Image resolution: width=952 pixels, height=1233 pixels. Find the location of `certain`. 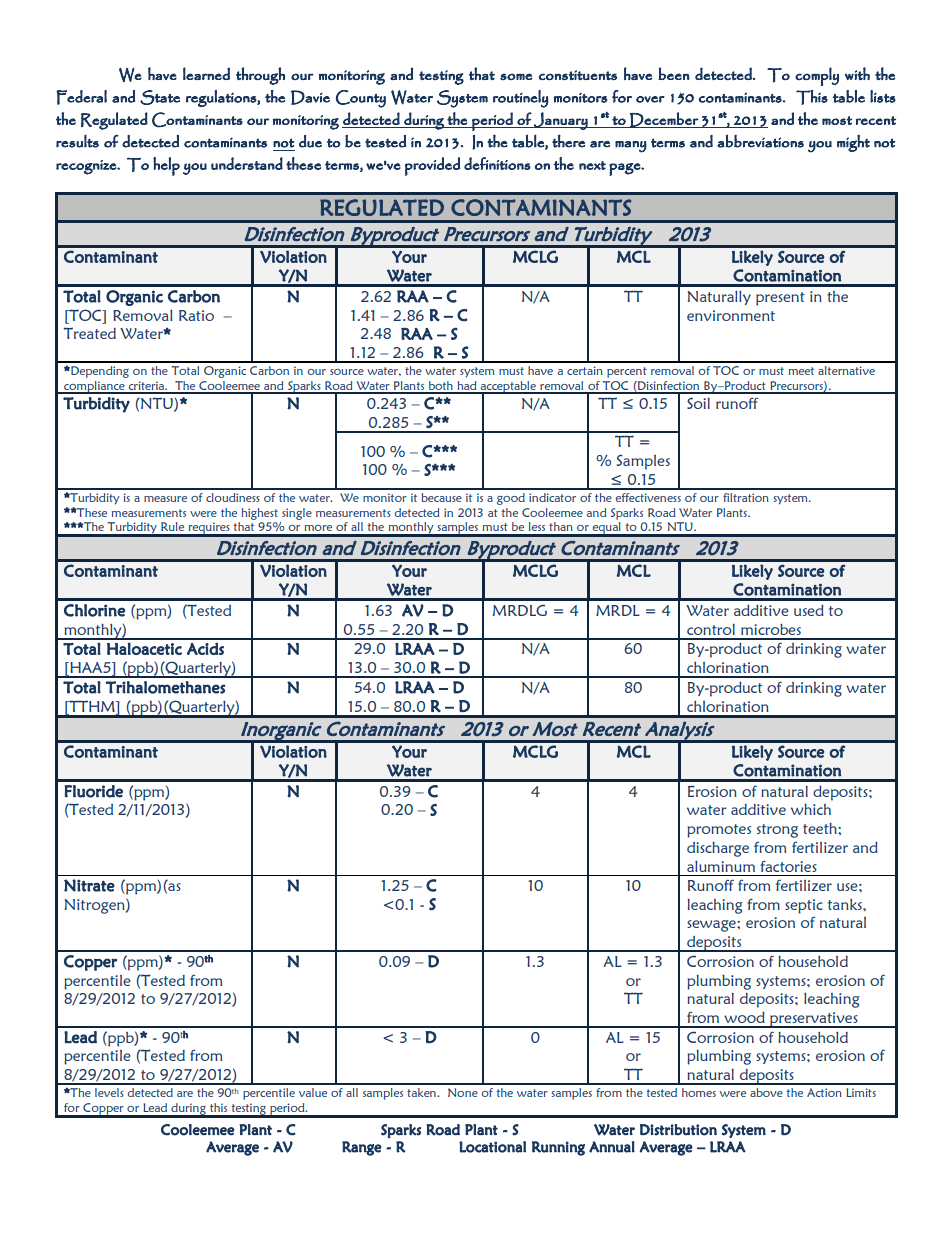

certain is located at coordinates (585, 370).
